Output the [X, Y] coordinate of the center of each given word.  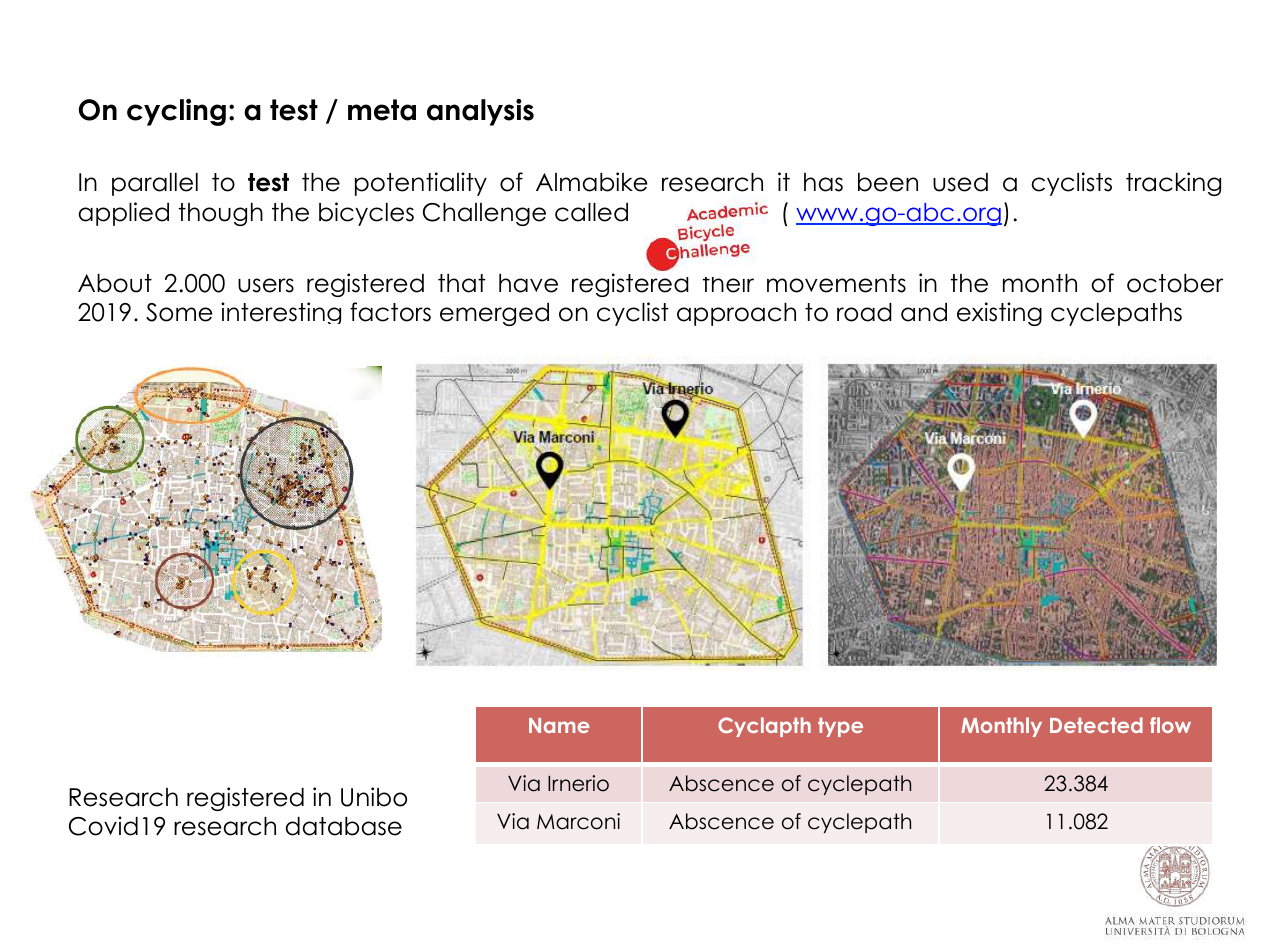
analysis [480, 112]
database [344, 826]
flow [1170, 725]
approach [736, 314]
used [960, 182]
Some [179, 312]
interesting [281, 313]
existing [999, 314]
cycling [176, 112]
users [266, 285]
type [840, 727]
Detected [1096, 725]
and [924, 312]
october [1175, 283]
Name [559, 725]
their [728, 285]
